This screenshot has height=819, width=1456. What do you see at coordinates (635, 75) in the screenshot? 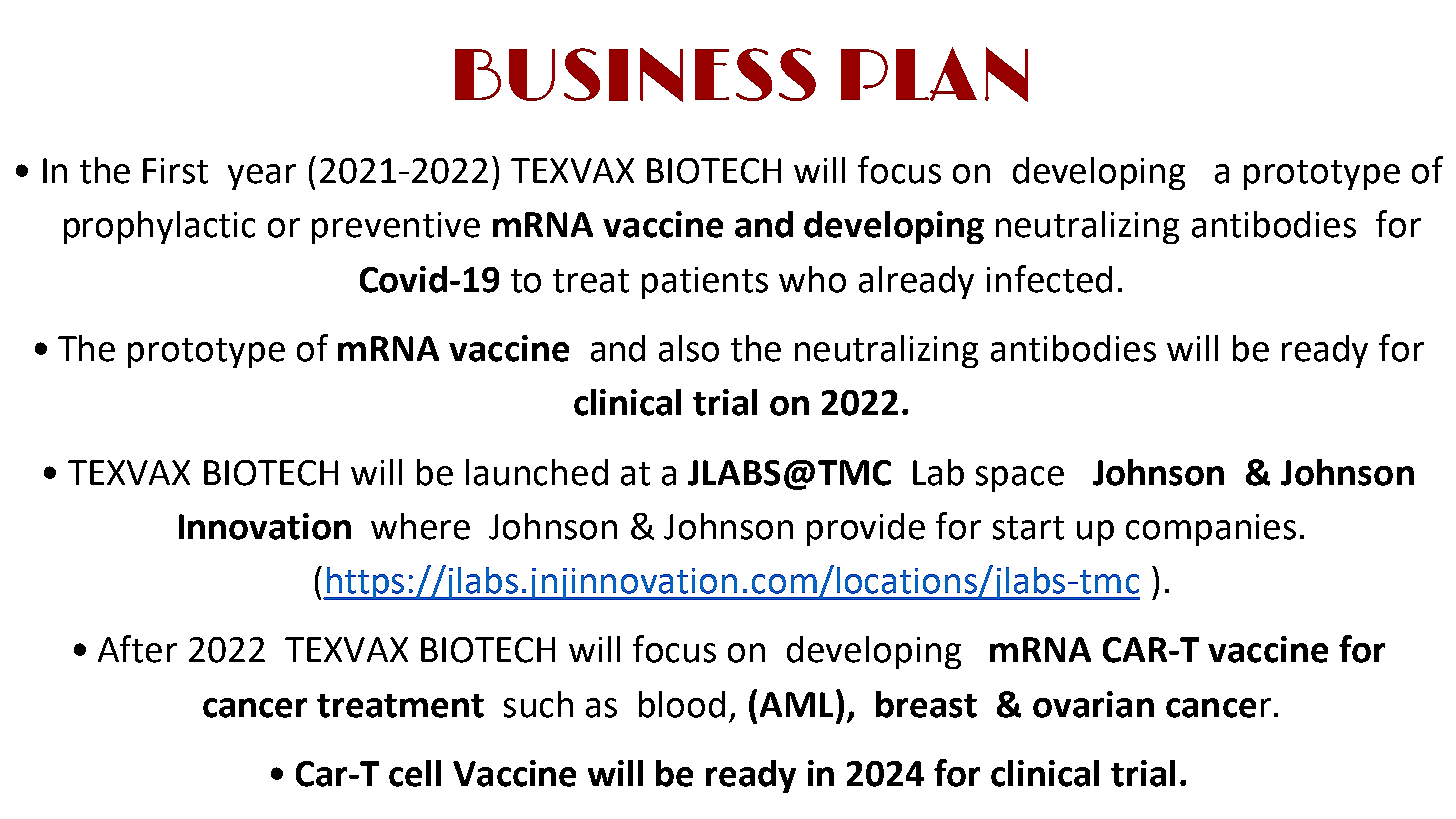
I see `BUSINESS` at bounding box center [635, 75].
